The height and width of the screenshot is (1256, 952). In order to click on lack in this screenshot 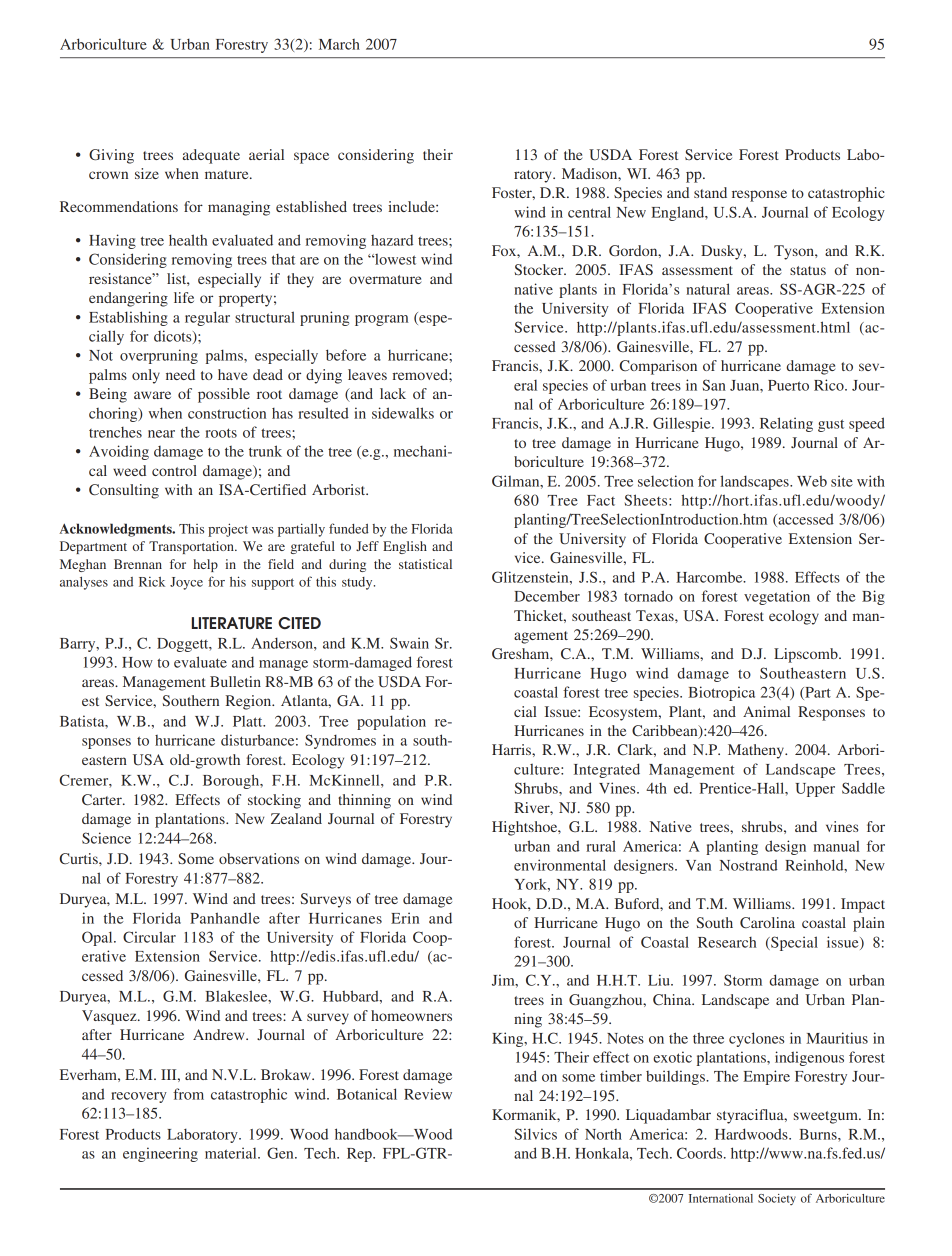, I will do `click(393, 393)`.
